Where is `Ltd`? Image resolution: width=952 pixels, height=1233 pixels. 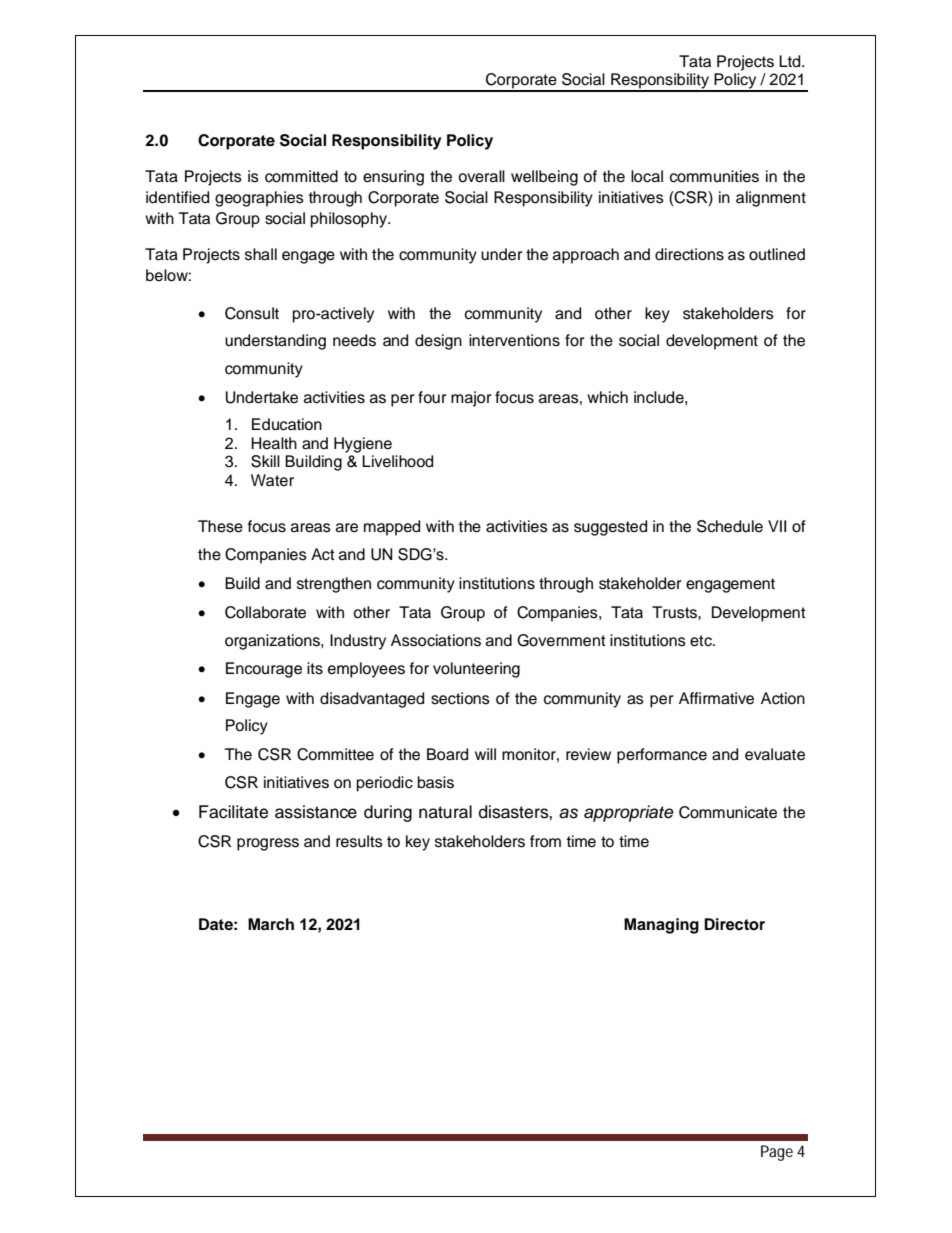
Ltd is located at coordinates (791, 61).
